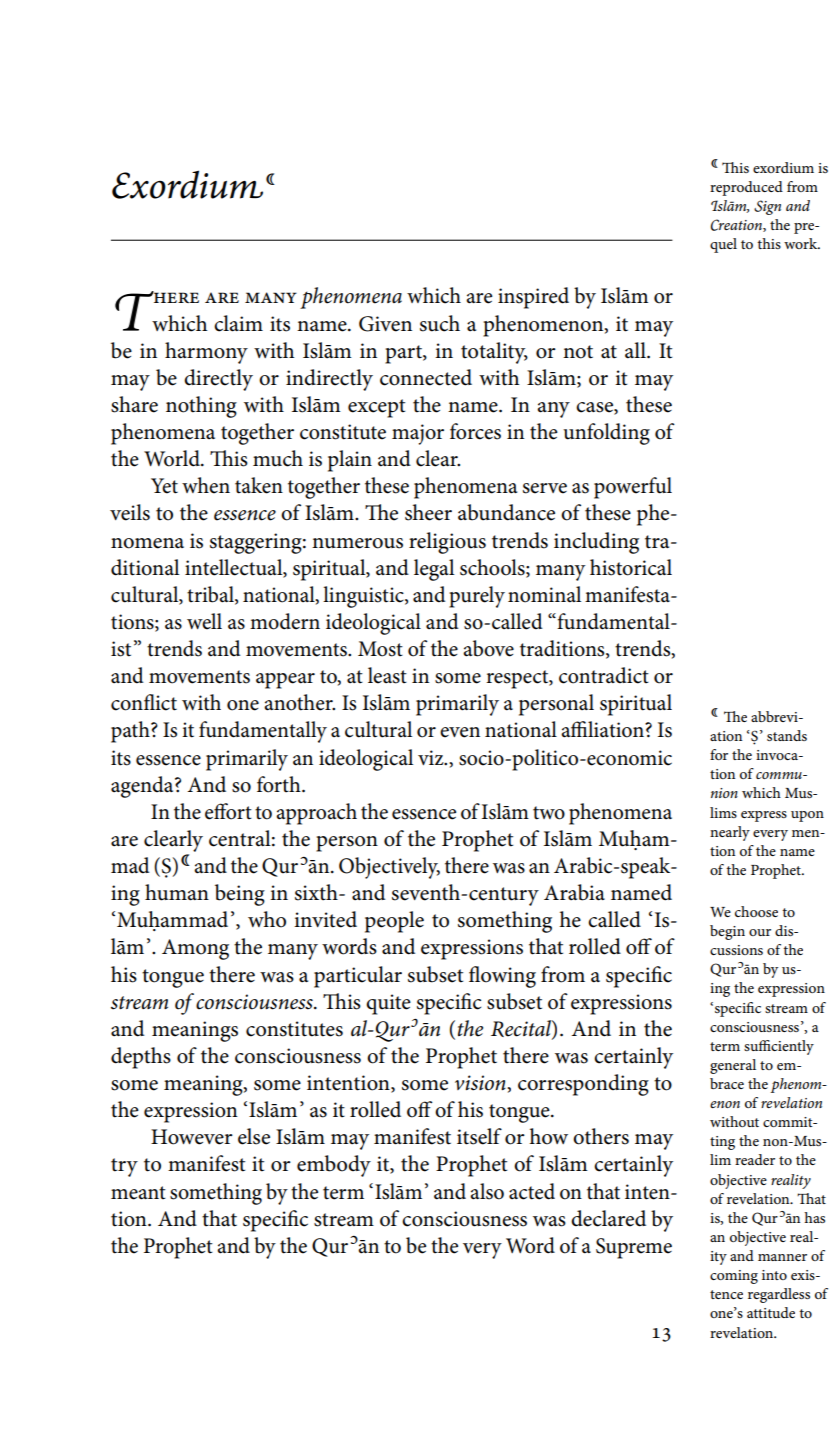 The width and height of the image is (840, 1454). Describe the element at coordinates (533, 298) in the image. I see `inspired` at that location.
